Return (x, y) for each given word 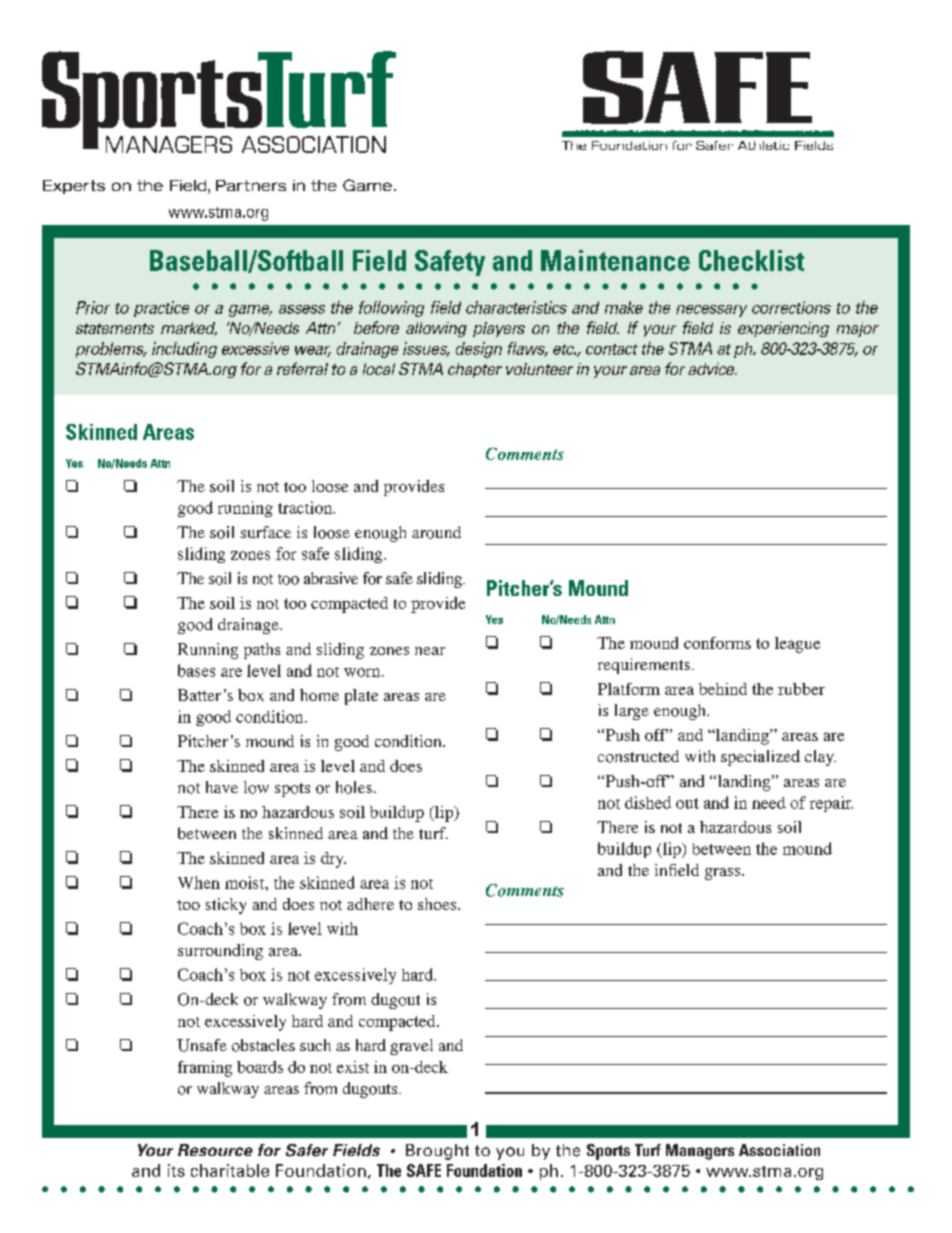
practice (161, 309)
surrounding (220, 952)
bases (196, 670)
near (430, 651)
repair (831, 804)
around (436, 532)
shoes (438, 904)
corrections (791, 307)
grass (724, 874)
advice (712, 369)
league (797, 645)
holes (354, 787)
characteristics (516, 307)
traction (306, 507)
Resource (215, 1150)
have (222, 787)
